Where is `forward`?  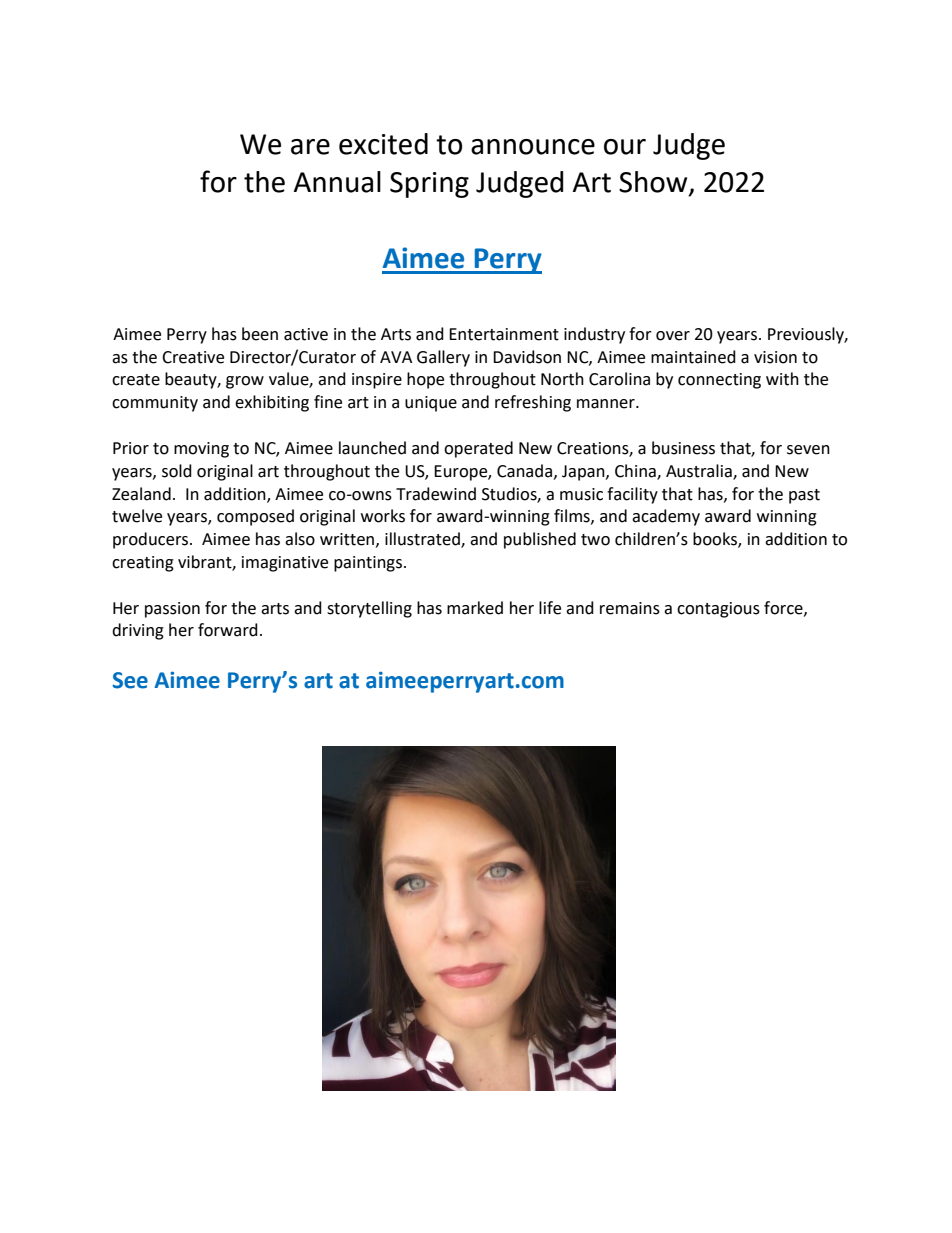 forward is located at coordinates (228, 630).
